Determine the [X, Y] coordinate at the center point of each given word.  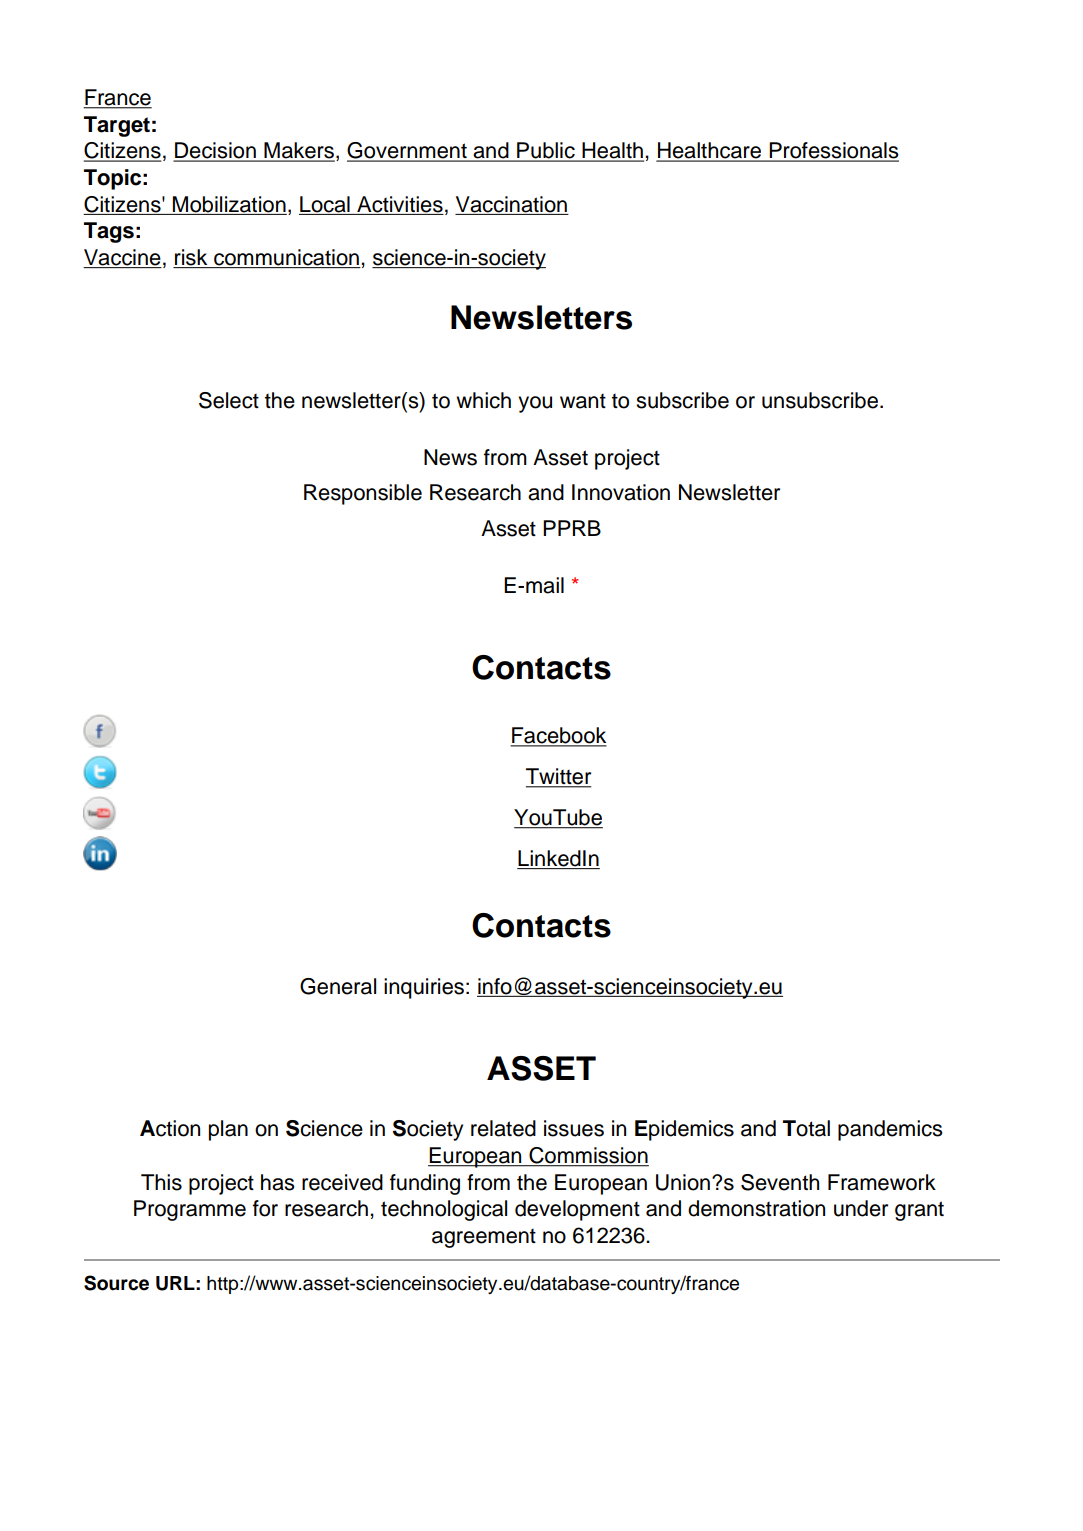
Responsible [363, 494]
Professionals [833, 151]
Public [546, 151]
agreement [484, 1238]
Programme [190, 1210]
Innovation [621, 492]
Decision [215, 151]
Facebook [558, 736]
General [338, 986]
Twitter [559, 777]
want [583, 401]
